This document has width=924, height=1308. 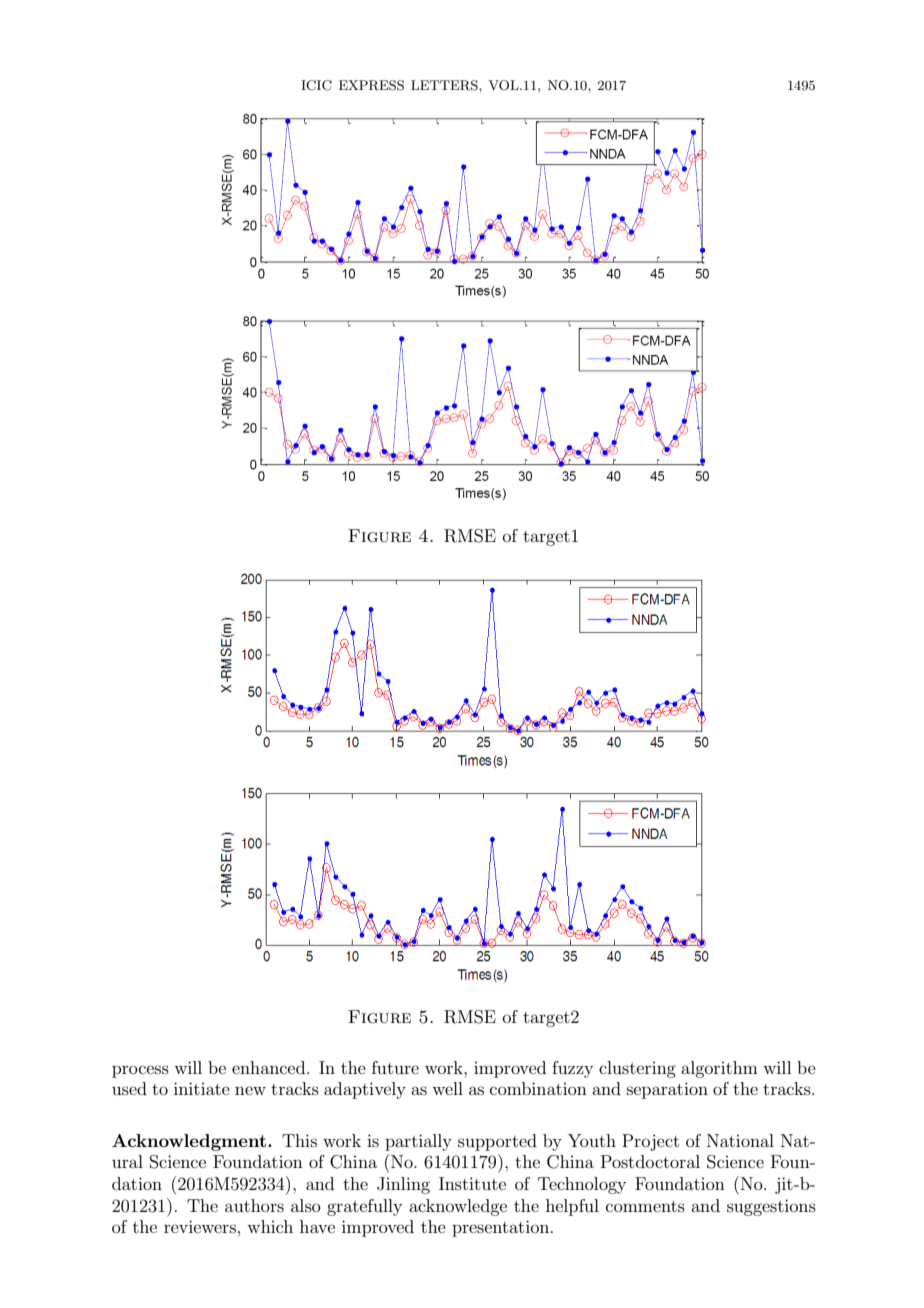 I want to click on clustering, so click(x=637, y=1069).
